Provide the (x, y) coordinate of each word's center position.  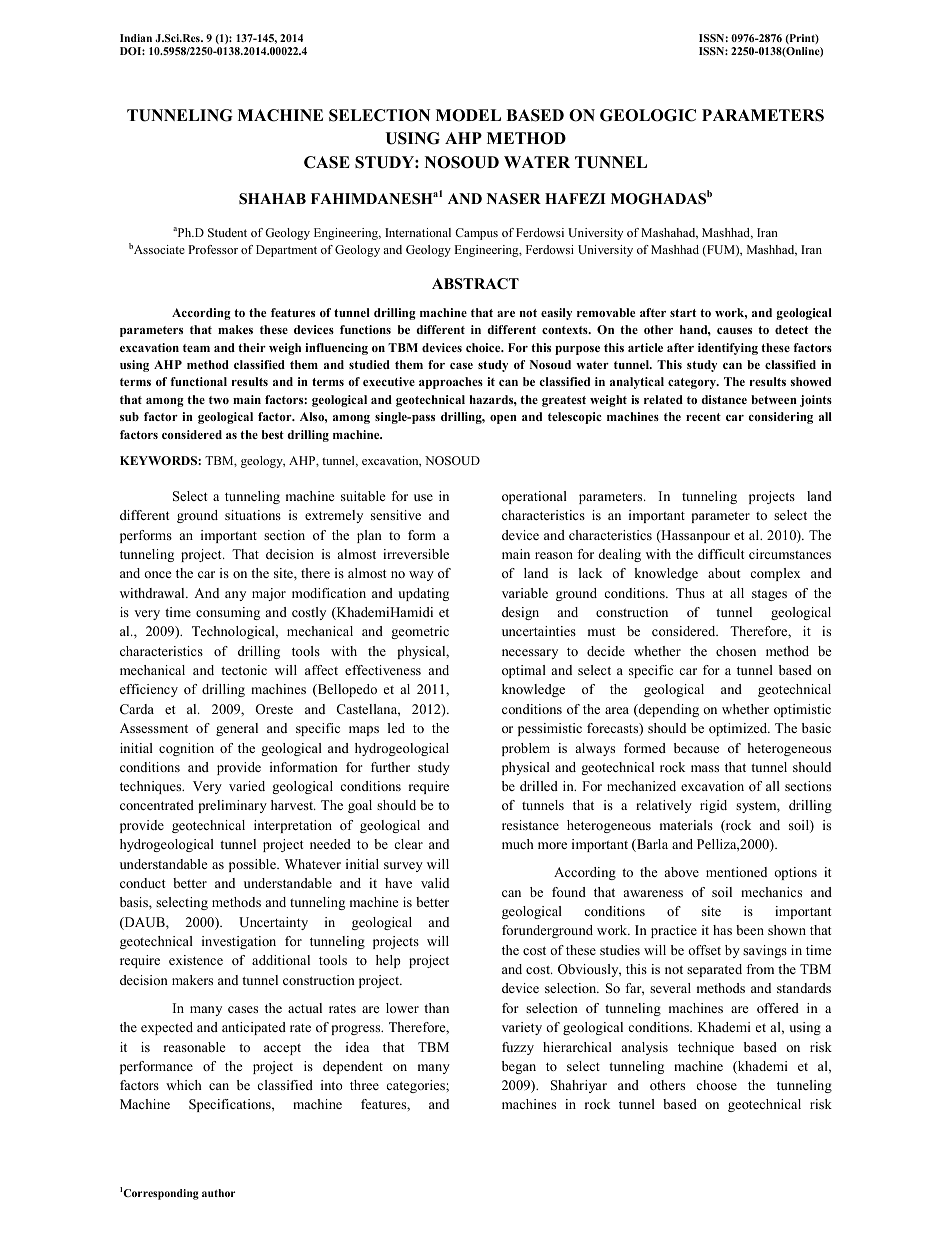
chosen (736, 651)
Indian (136, 38)
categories (416, 1086)
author (218, 1193)
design (520, 613)
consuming (228, 613)
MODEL (468, 115)
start (683, 313)
